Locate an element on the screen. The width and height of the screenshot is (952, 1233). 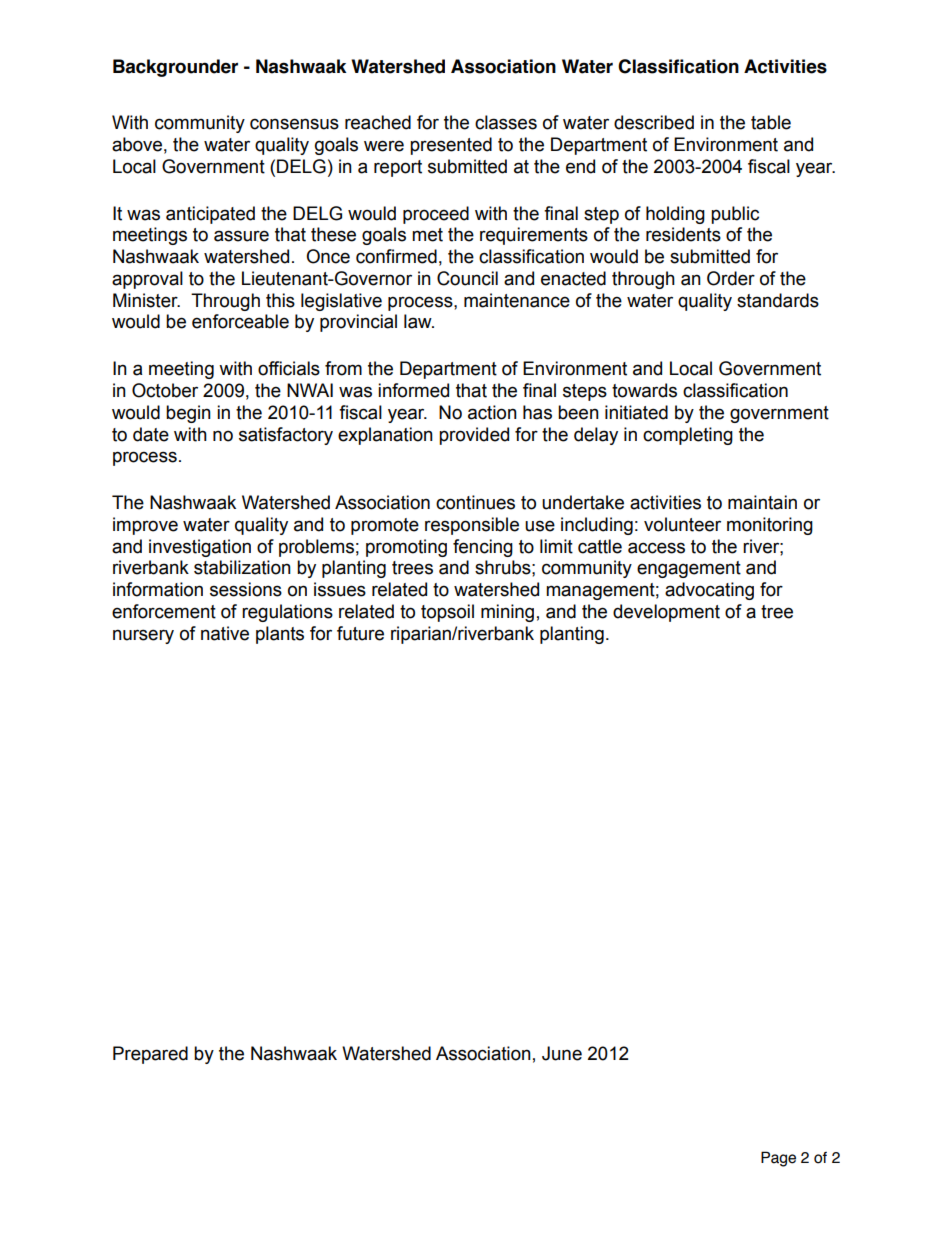
anticipated is located at coordinates (210, 215).
